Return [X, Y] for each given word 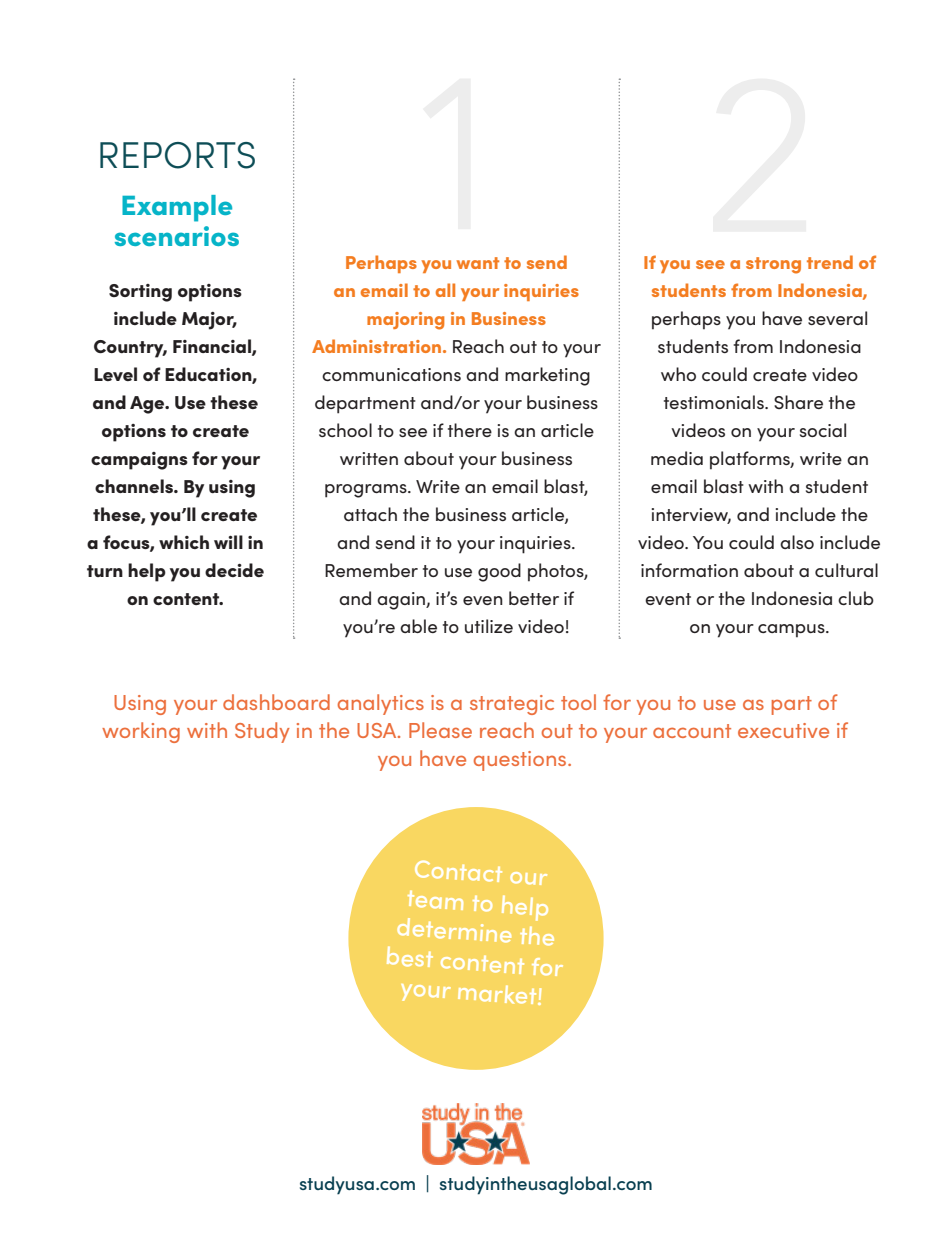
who [678, 374]
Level [115, 374]
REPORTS [177, 155]
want [477, 263]
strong [773, 265]
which [184, 542]
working [141, 732]
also [797, 542]
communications [391, 374]
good [499, 572]
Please [440, 730]
